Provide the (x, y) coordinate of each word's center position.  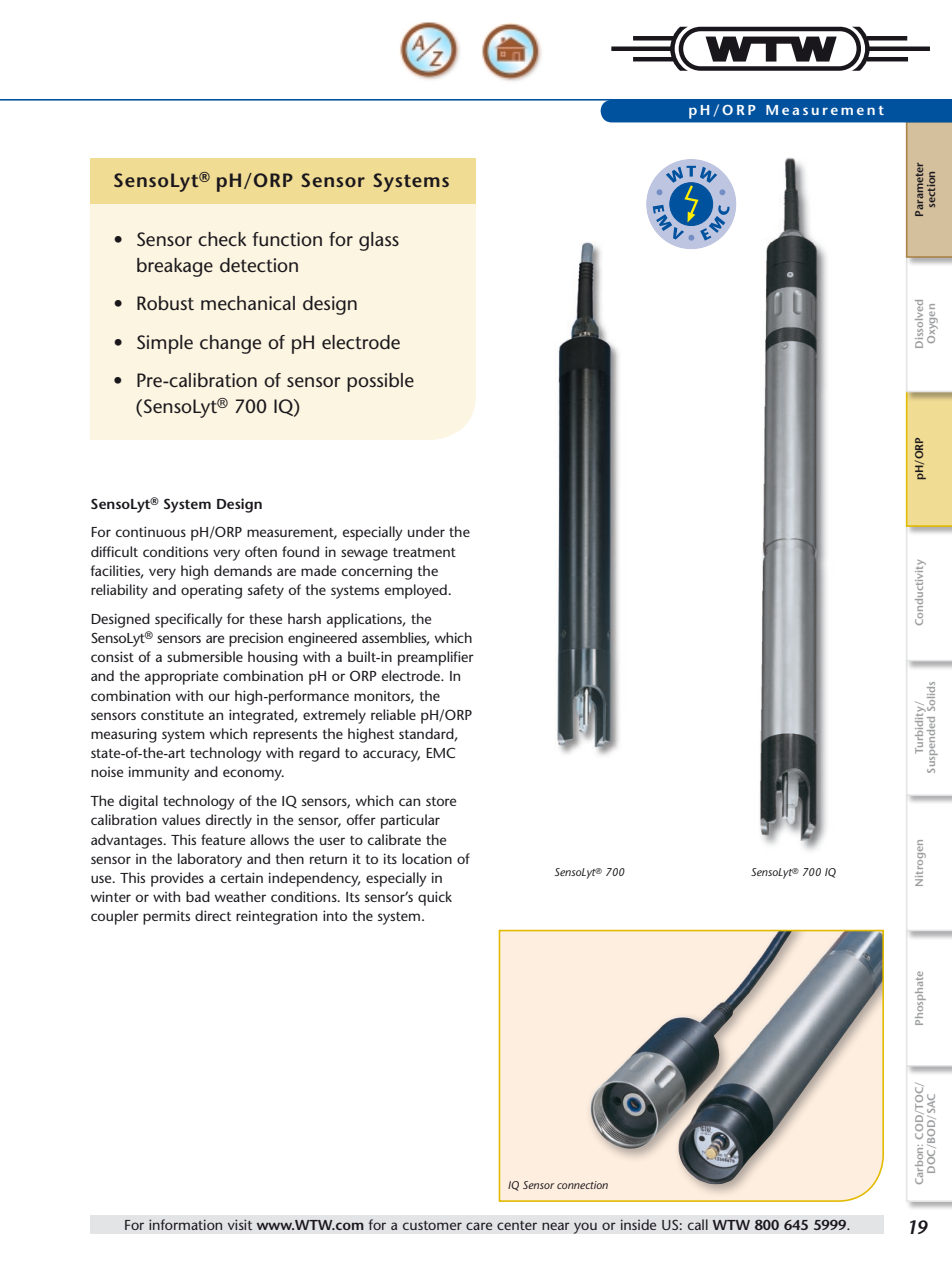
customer (432, 1225)
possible (380, 382)
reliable (393, 714)
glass (379, 241)
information (185, 1224)
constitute (172, 714)
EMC (440, 752)
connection (582, 1185)
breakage (175, 267)
